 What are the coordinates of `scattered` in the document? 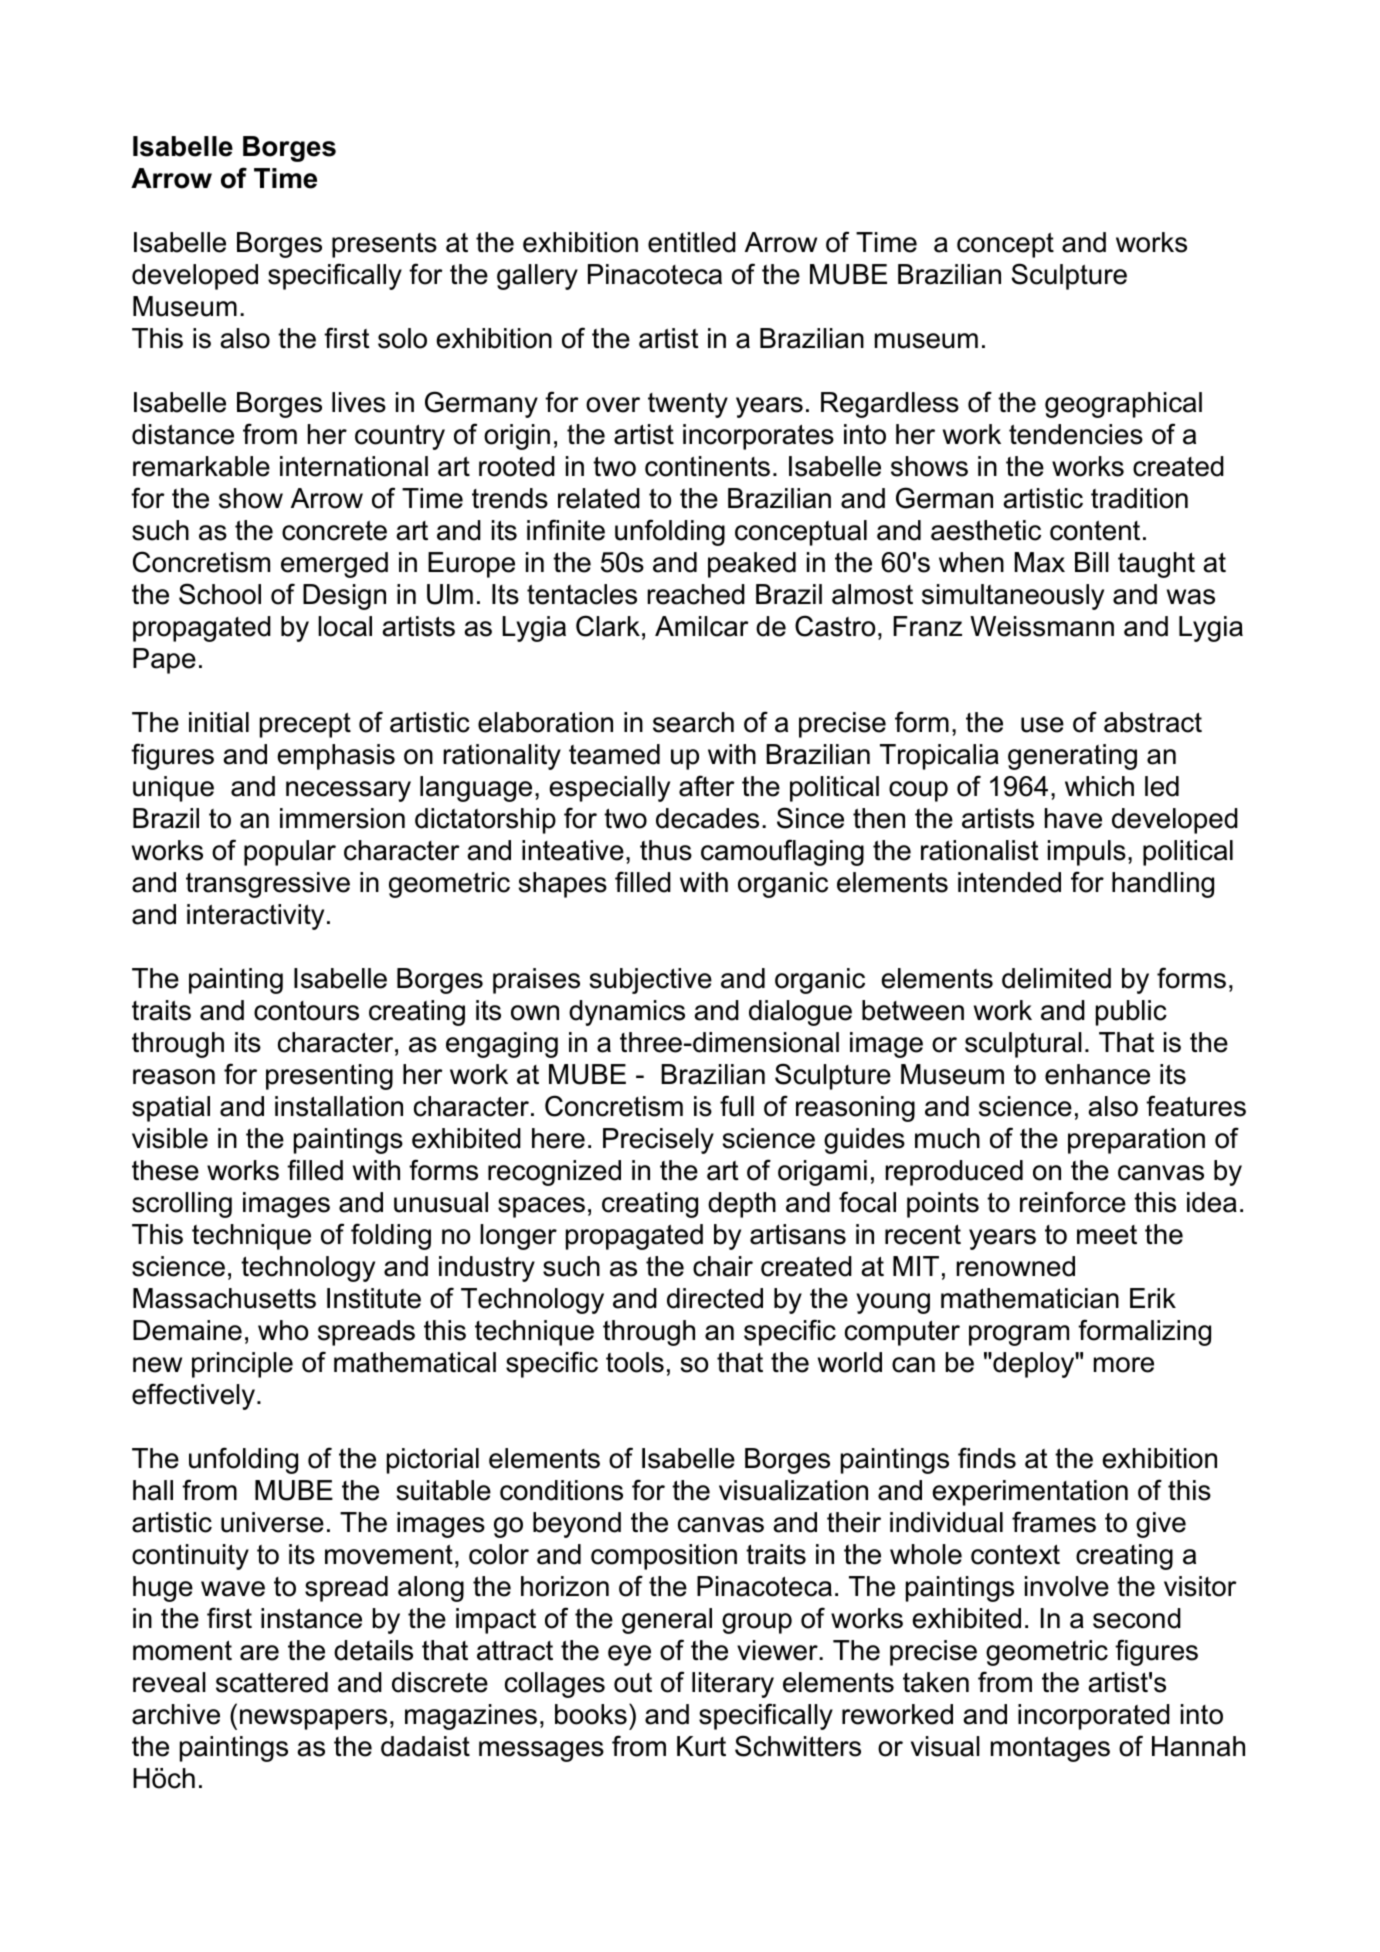 It's located at (272, 1682).
